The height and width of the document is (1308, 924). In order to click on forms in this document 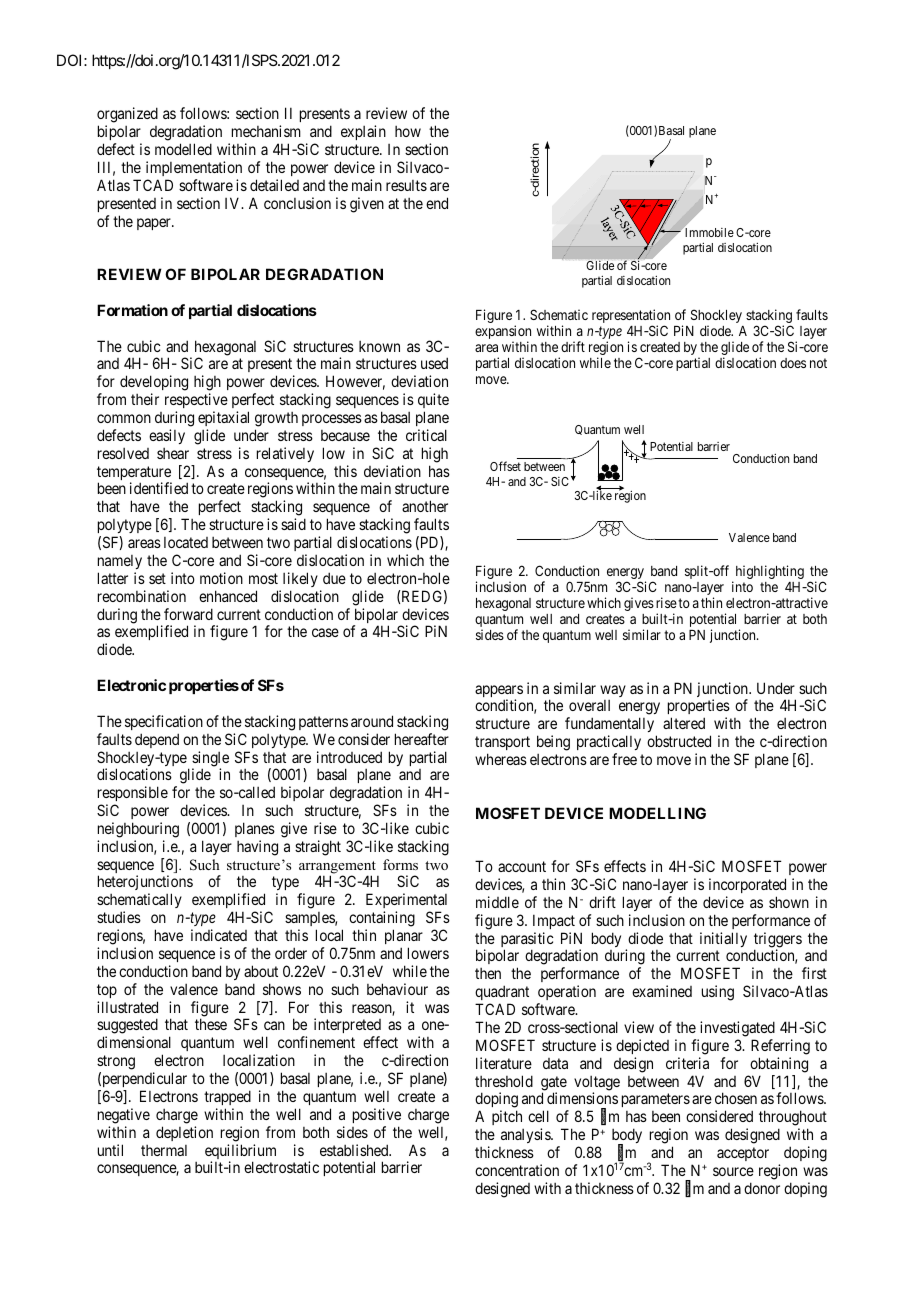, I will do `click(400, 864)`.
